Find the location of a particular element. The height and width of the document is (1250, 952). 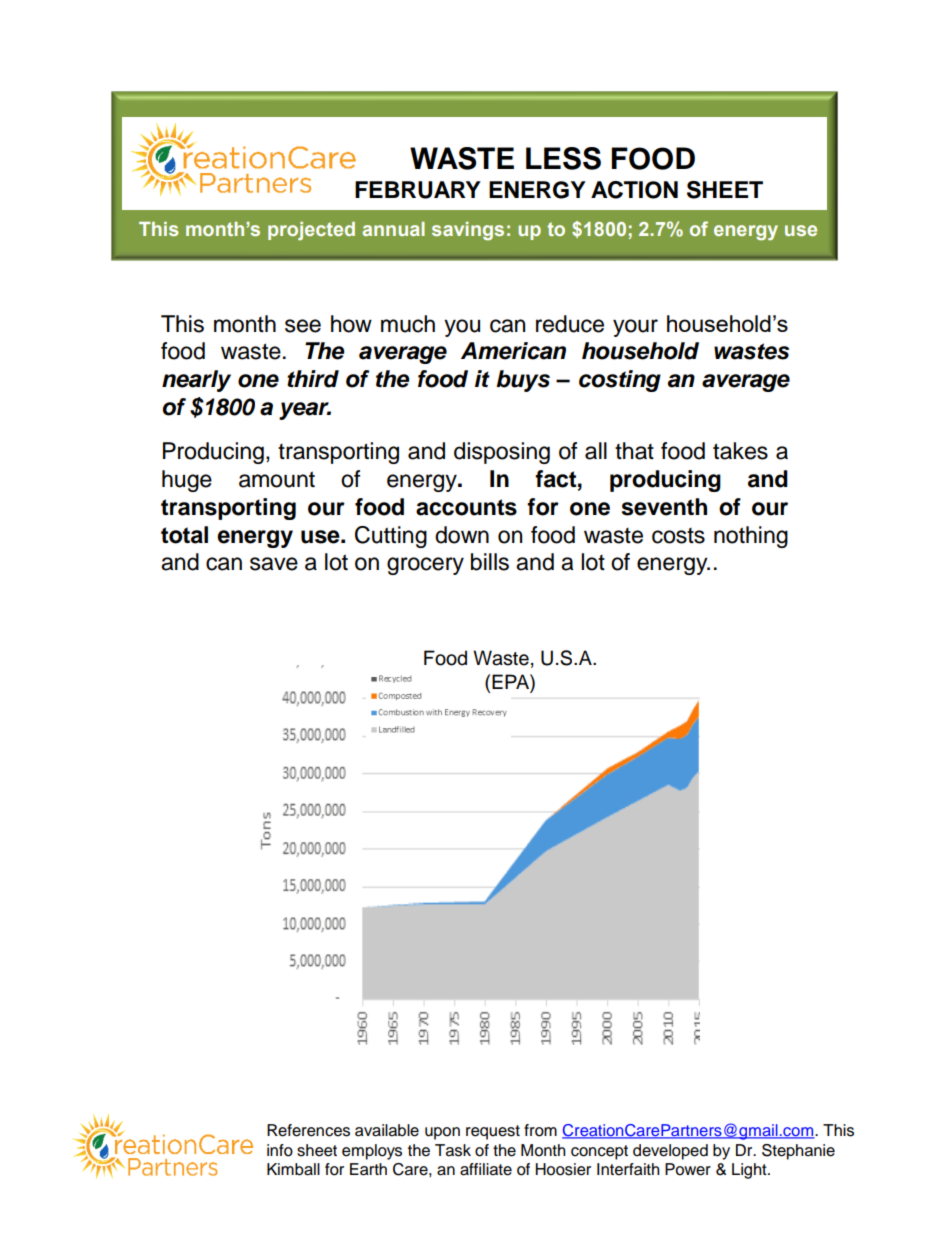

request is located at coordinates (493, 1132).
